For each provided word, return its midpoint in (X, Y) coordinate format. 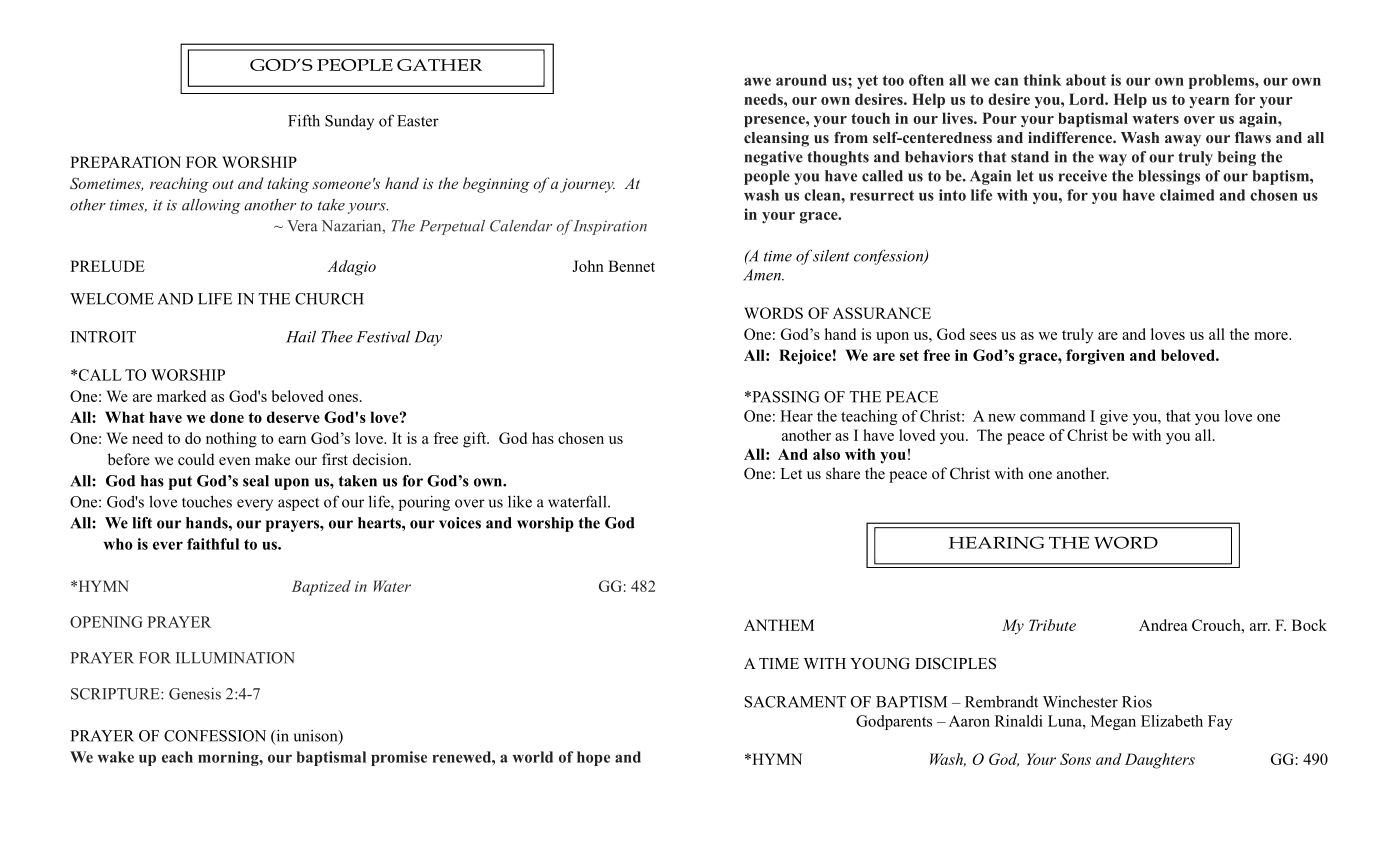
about (1086, 80)
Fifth (304, 120)
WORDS (773, 313)
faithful (213, 544)
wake (115, 757)
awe (757, 81)
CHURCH (329, 299)
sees (983, 336)
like (520, 501)
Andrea (1163, 625)
